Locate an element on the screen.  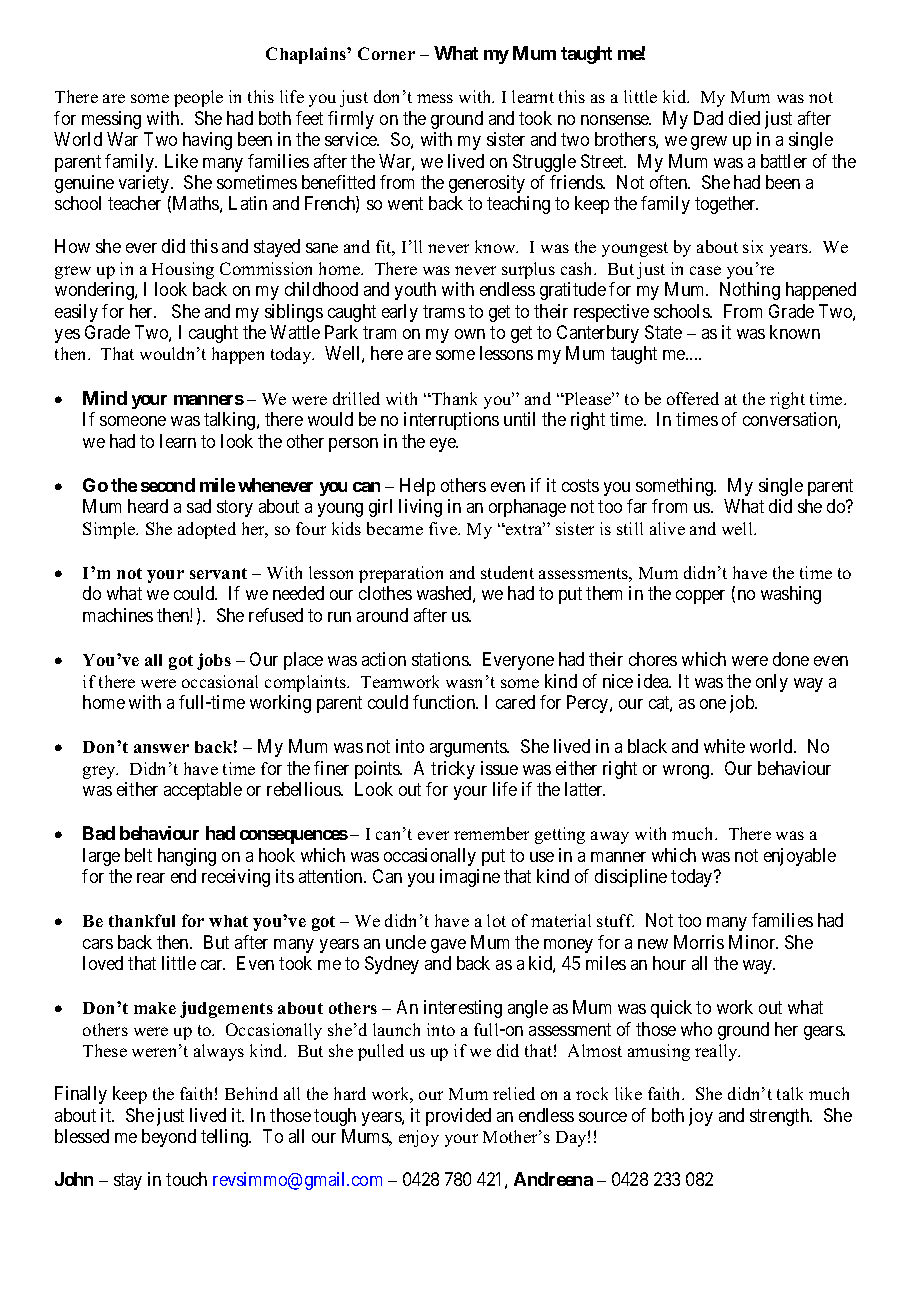
stations is located at coordinates (441, 659).
